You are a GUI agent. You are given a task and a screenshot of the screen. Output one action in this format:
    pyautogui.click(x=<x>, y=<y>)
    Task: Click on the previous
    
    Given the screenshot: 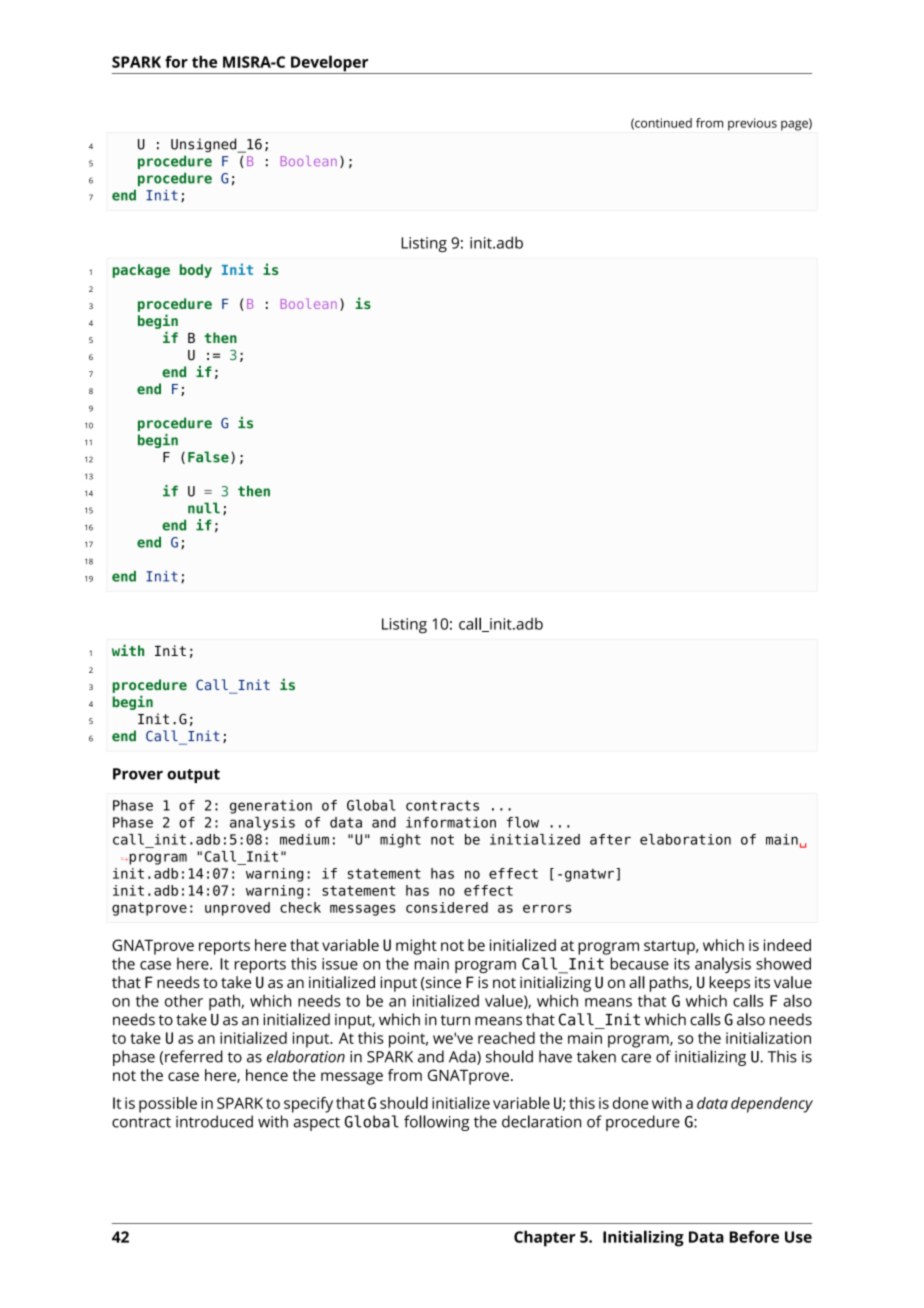 What is the action you would take?
    pyautogui.click(x=752, y=124)
